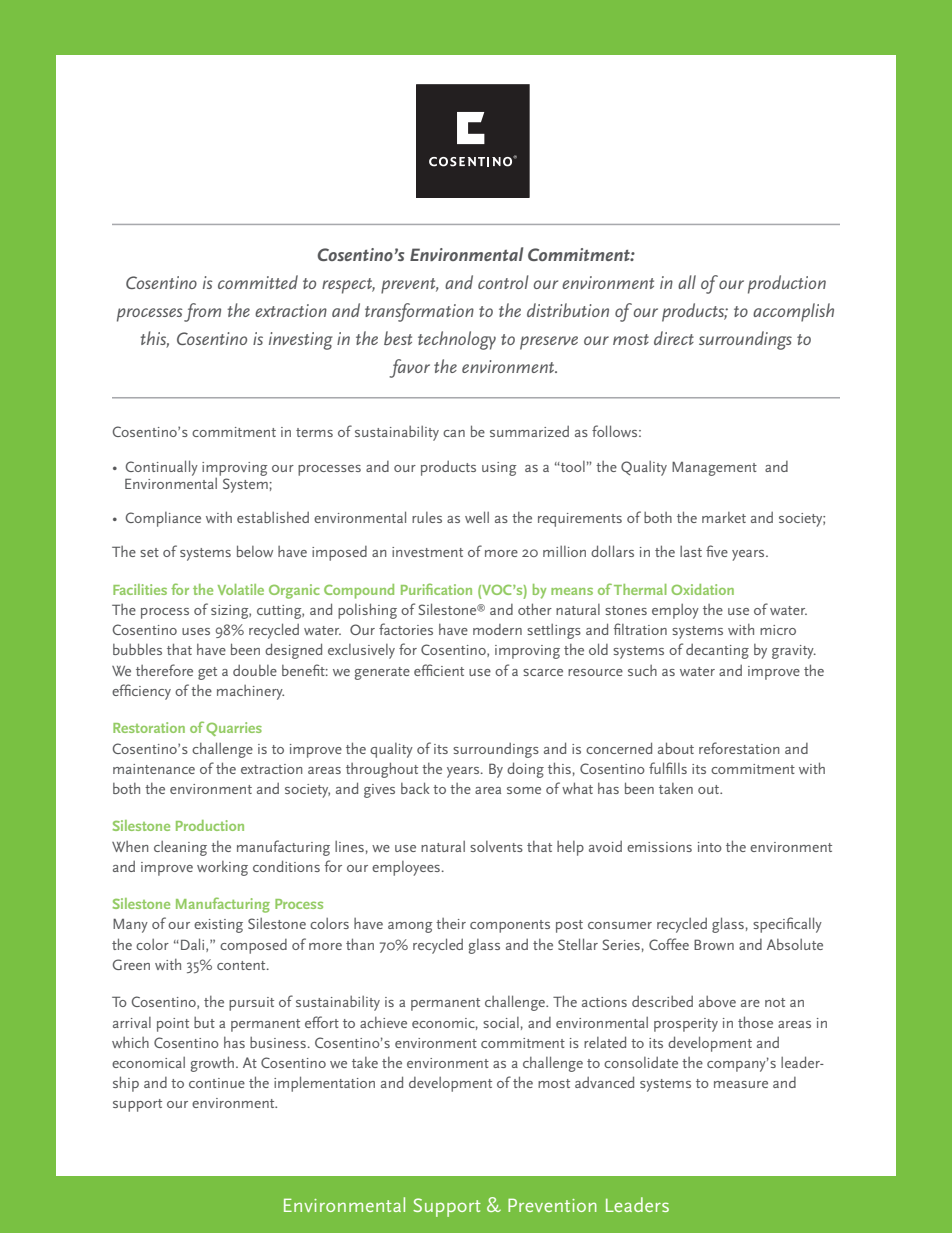  Describe the element at coordinates (477, 517) in the screenshot. I see `well` at that location.
